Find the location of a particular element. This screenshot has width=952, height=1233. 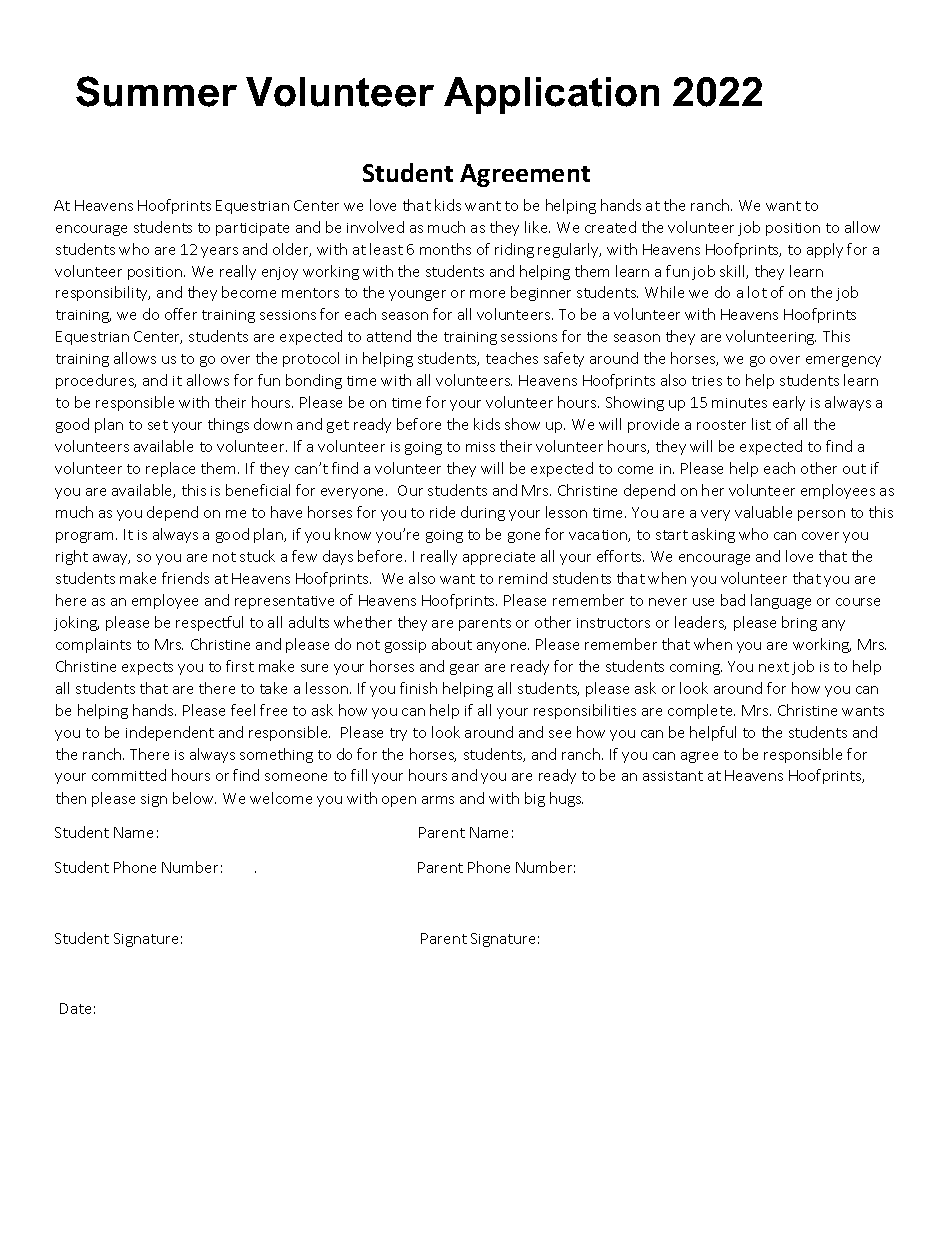

attend is located at coordinates (389, 336).
